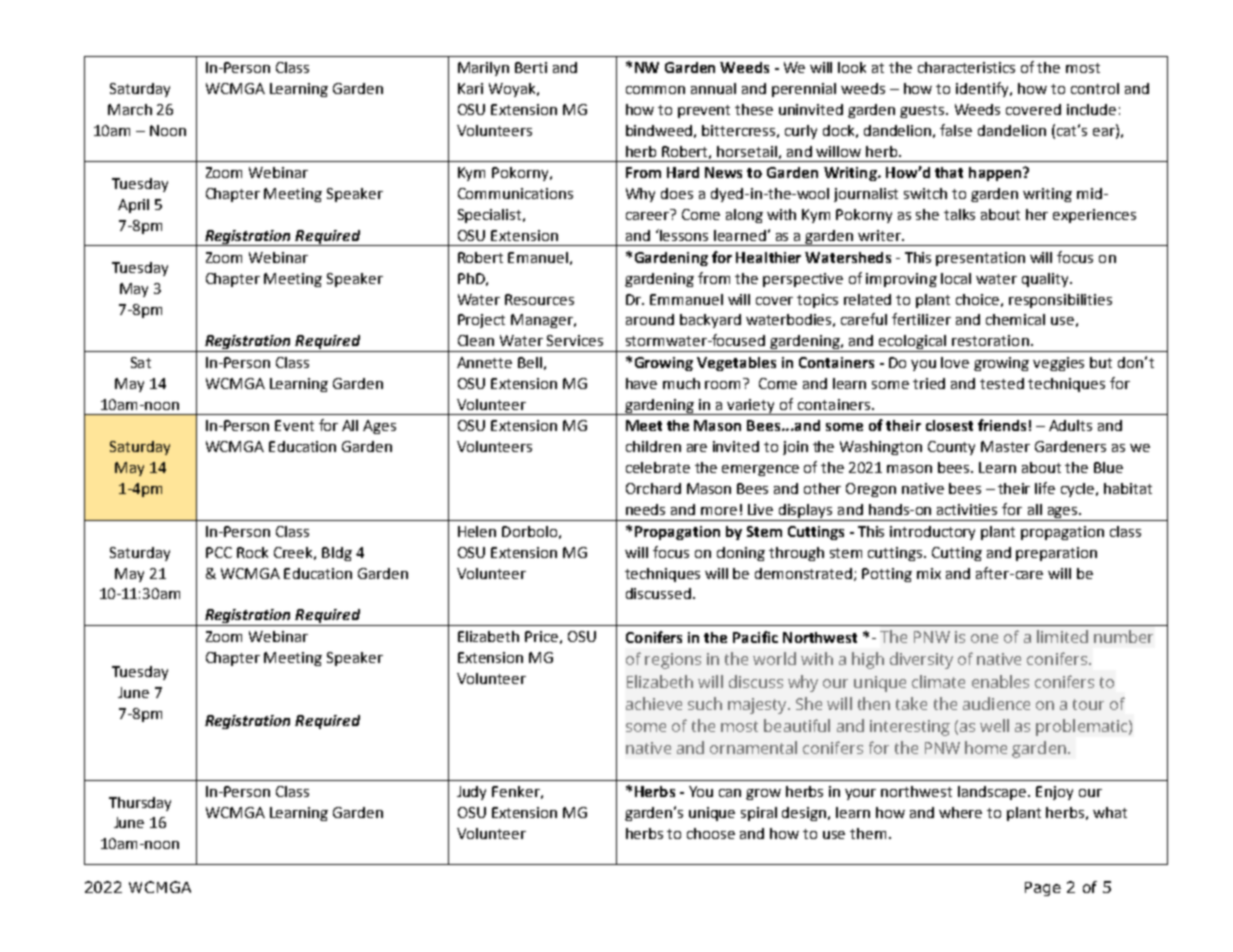 The height and width of the screenshot is (952, 1233). Describe the element at coordinates (966, 67) in the screenshot. I see `characteristics` at that location.
